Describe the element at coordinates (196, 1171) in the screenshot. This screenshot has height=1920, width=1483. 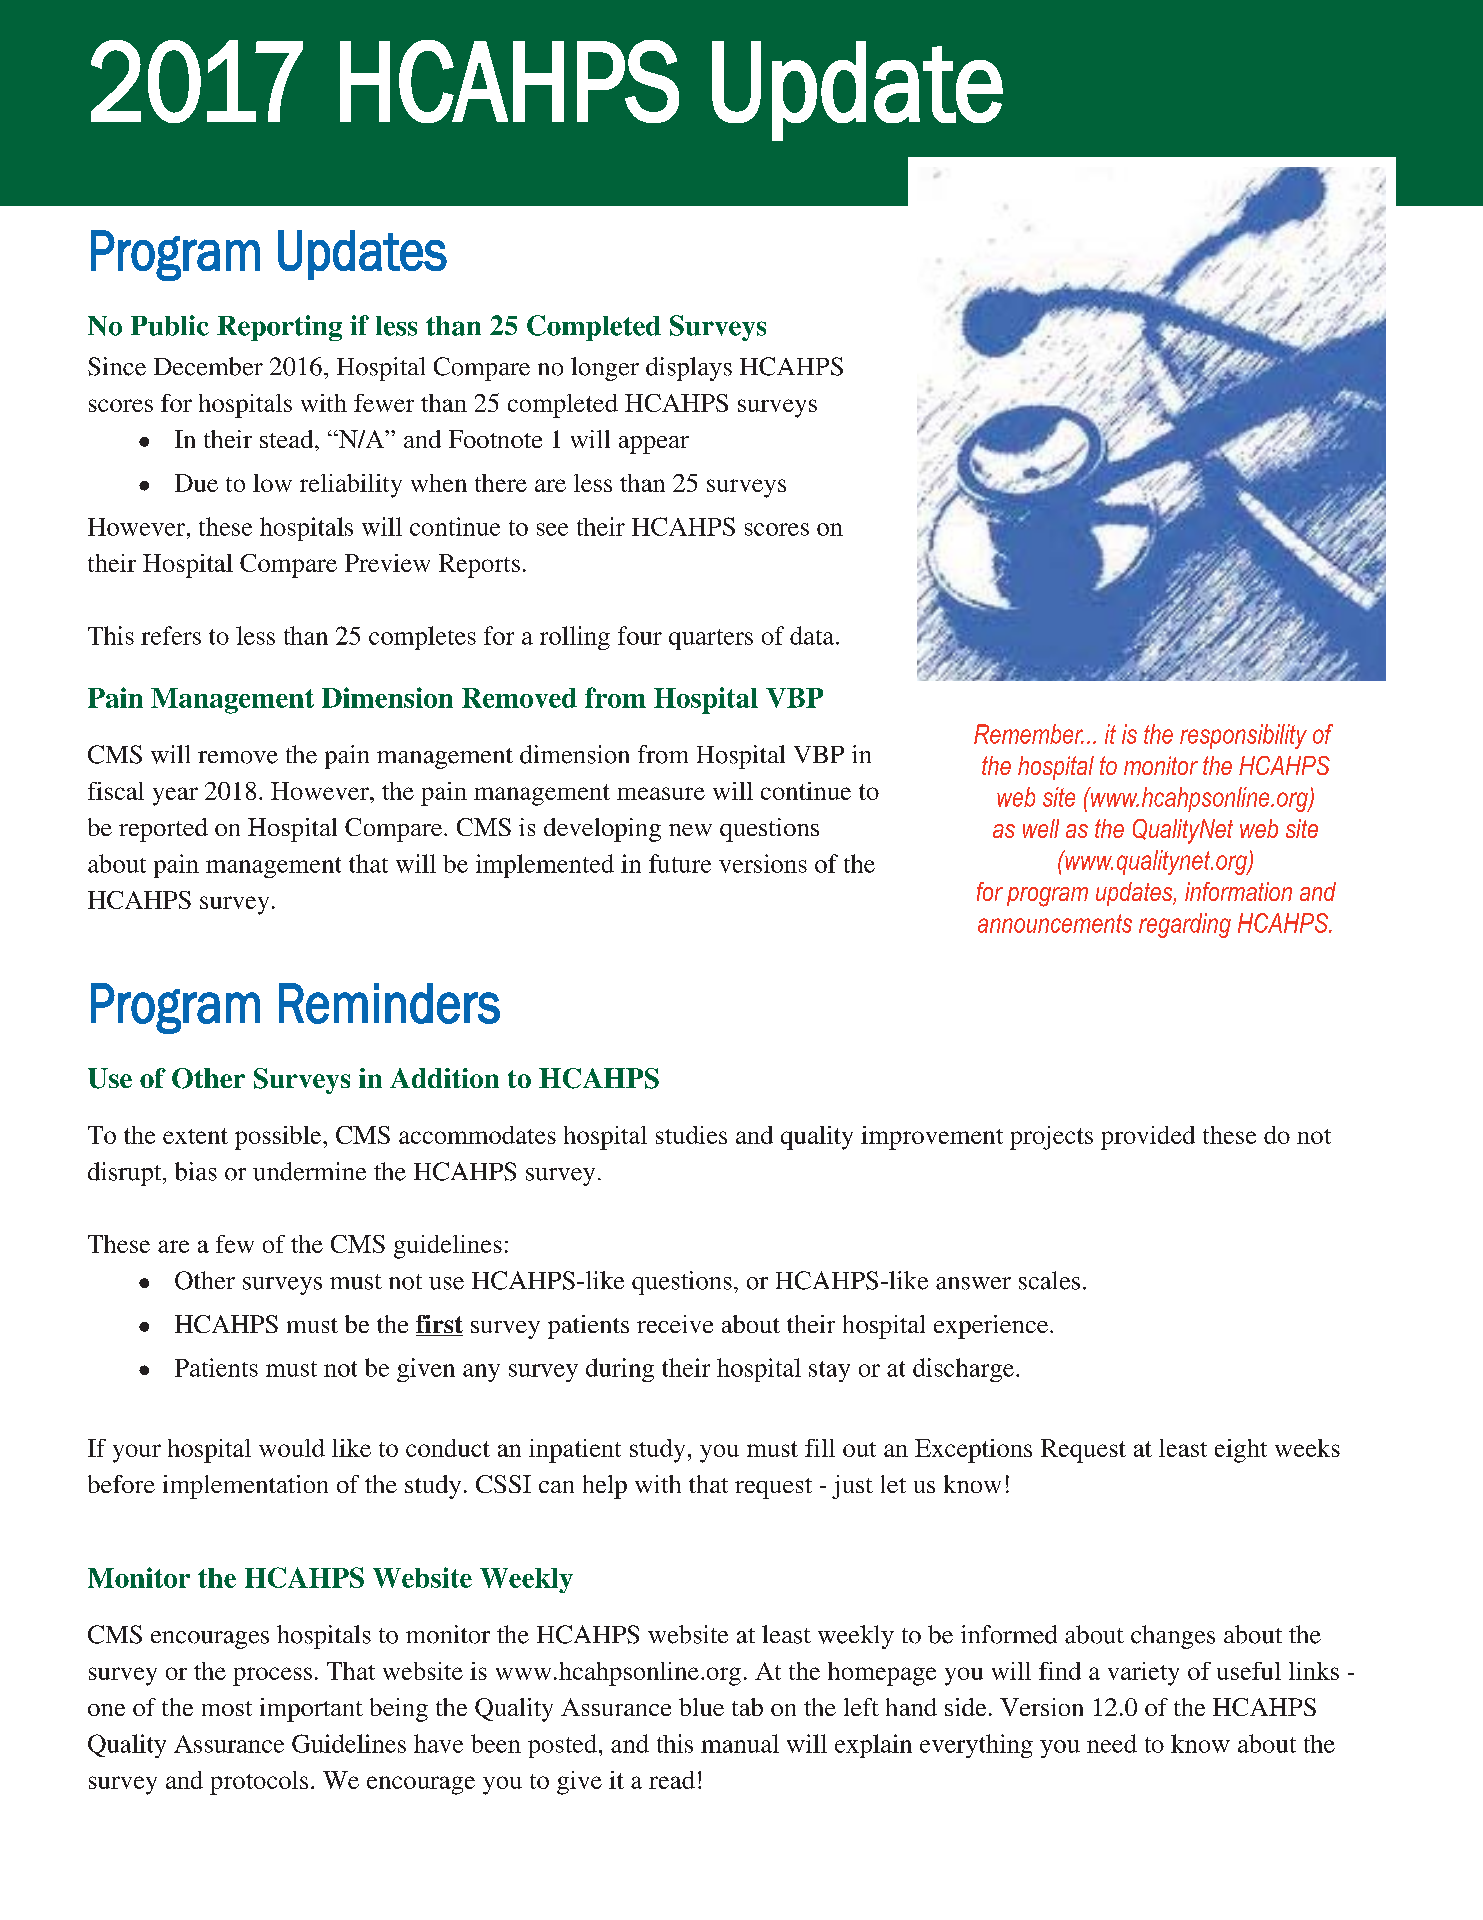
I see `bias` at that location.
